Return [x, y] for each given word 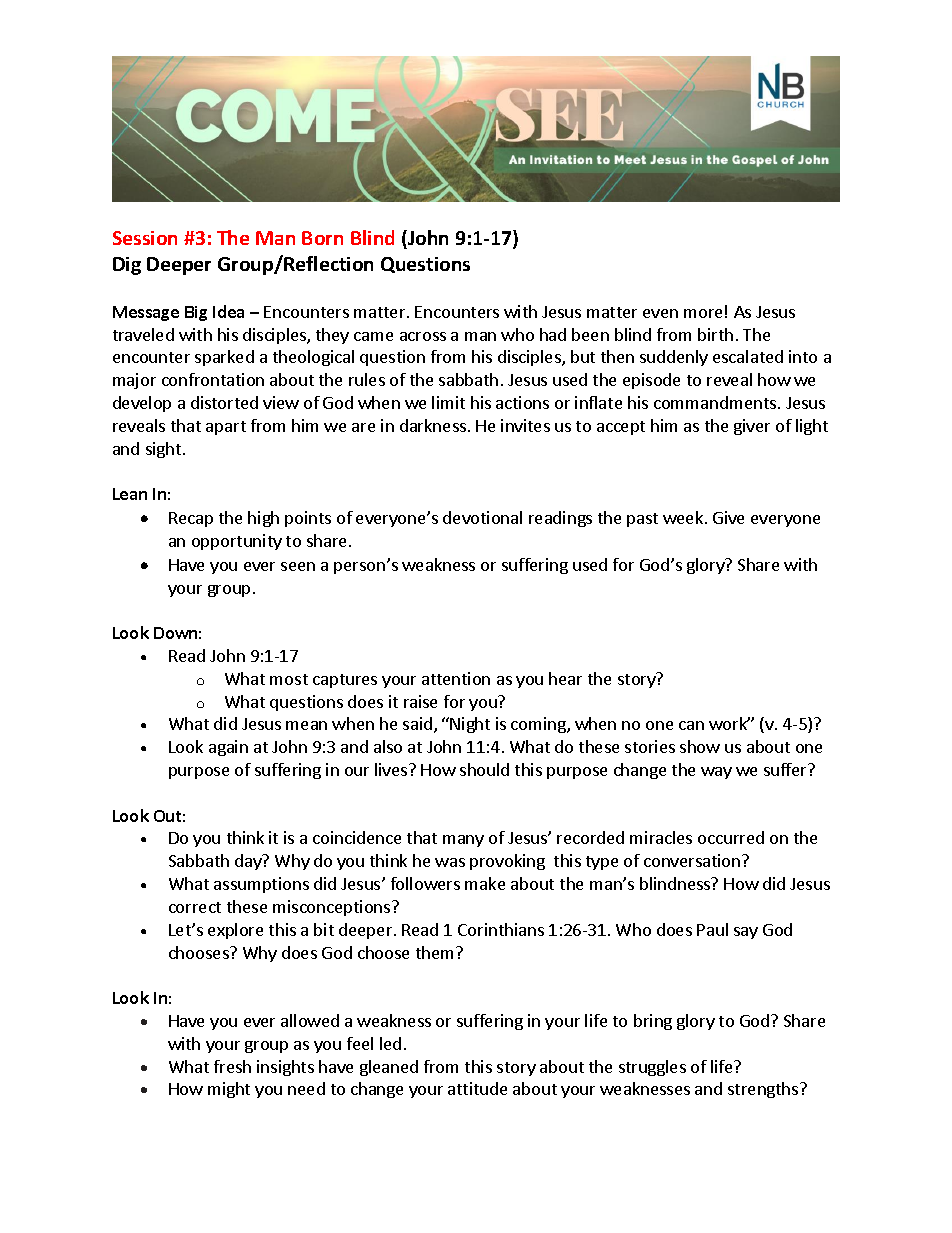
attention [456, 678]
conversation [693, 860]
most [289, 679]
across [423, 336]
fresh [232, 1066]
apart [226, 428]
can [691, 725]
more [703, 313]
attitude [477, 1088]
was [450, 862]
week [684, 517]
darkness [433, 425]
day [249, 862]
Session [145, 238]
